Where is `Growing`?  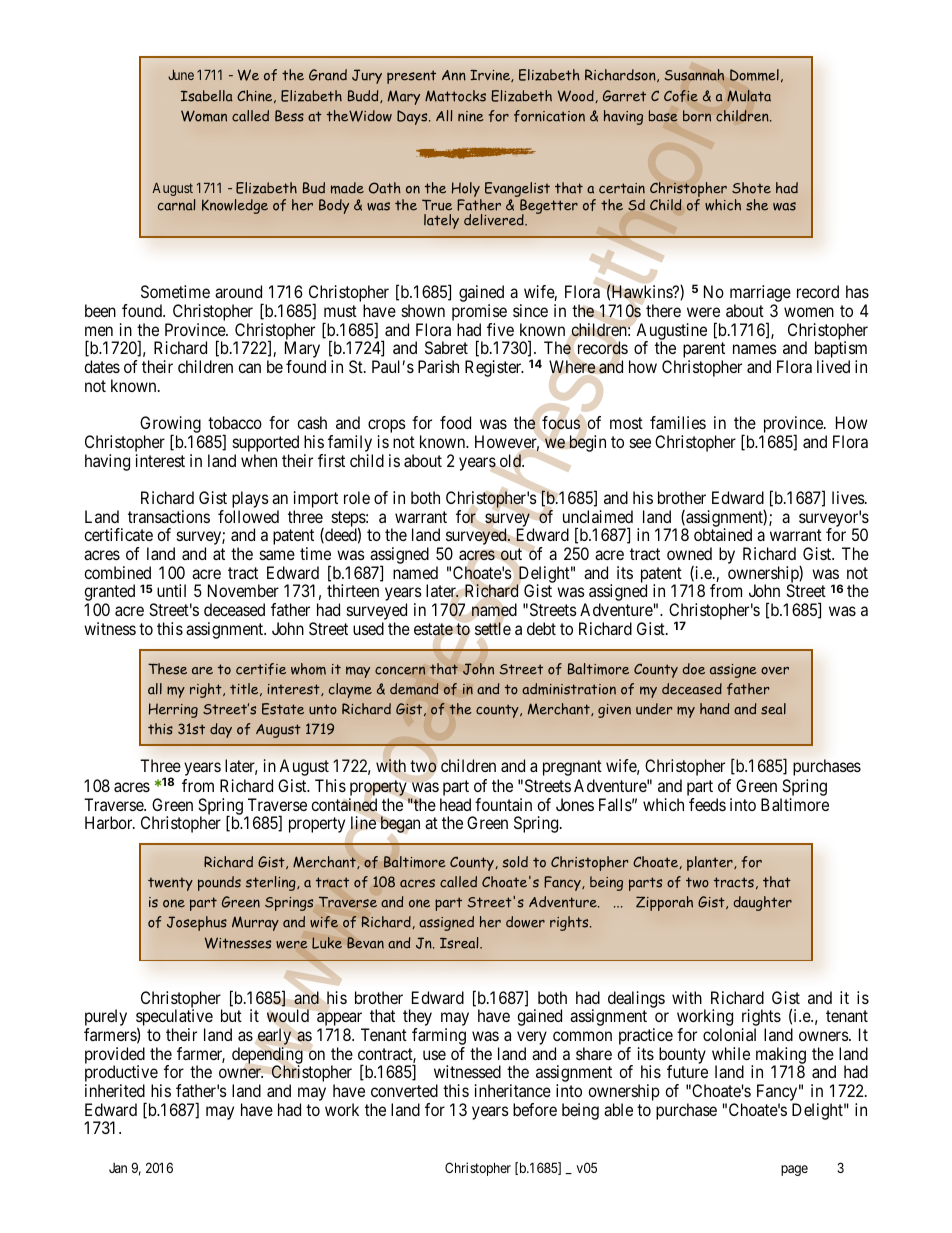 Growing is located at coordinates (171, 426).
